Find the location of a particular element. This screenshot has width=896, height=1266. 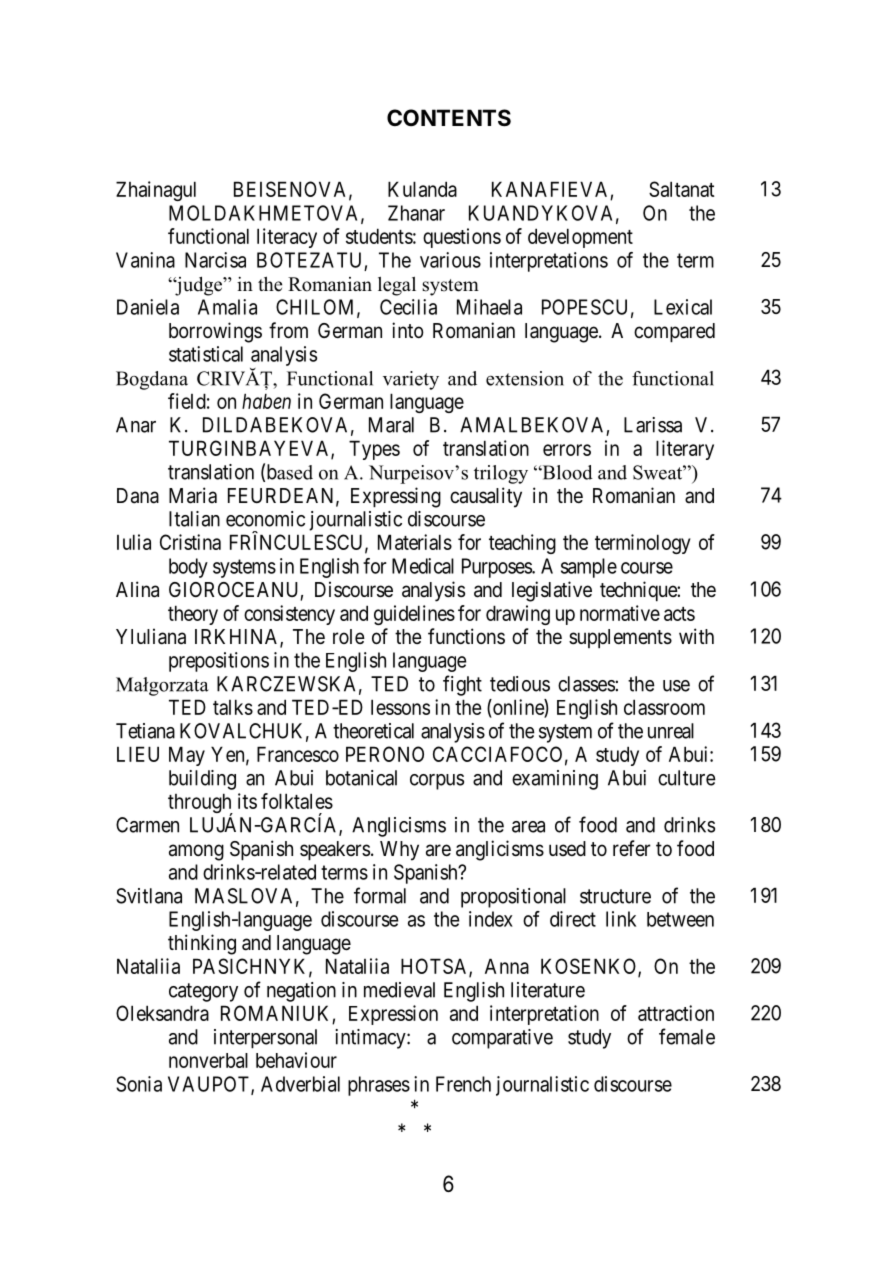

prepositions is located at coordinates (219, 662).
